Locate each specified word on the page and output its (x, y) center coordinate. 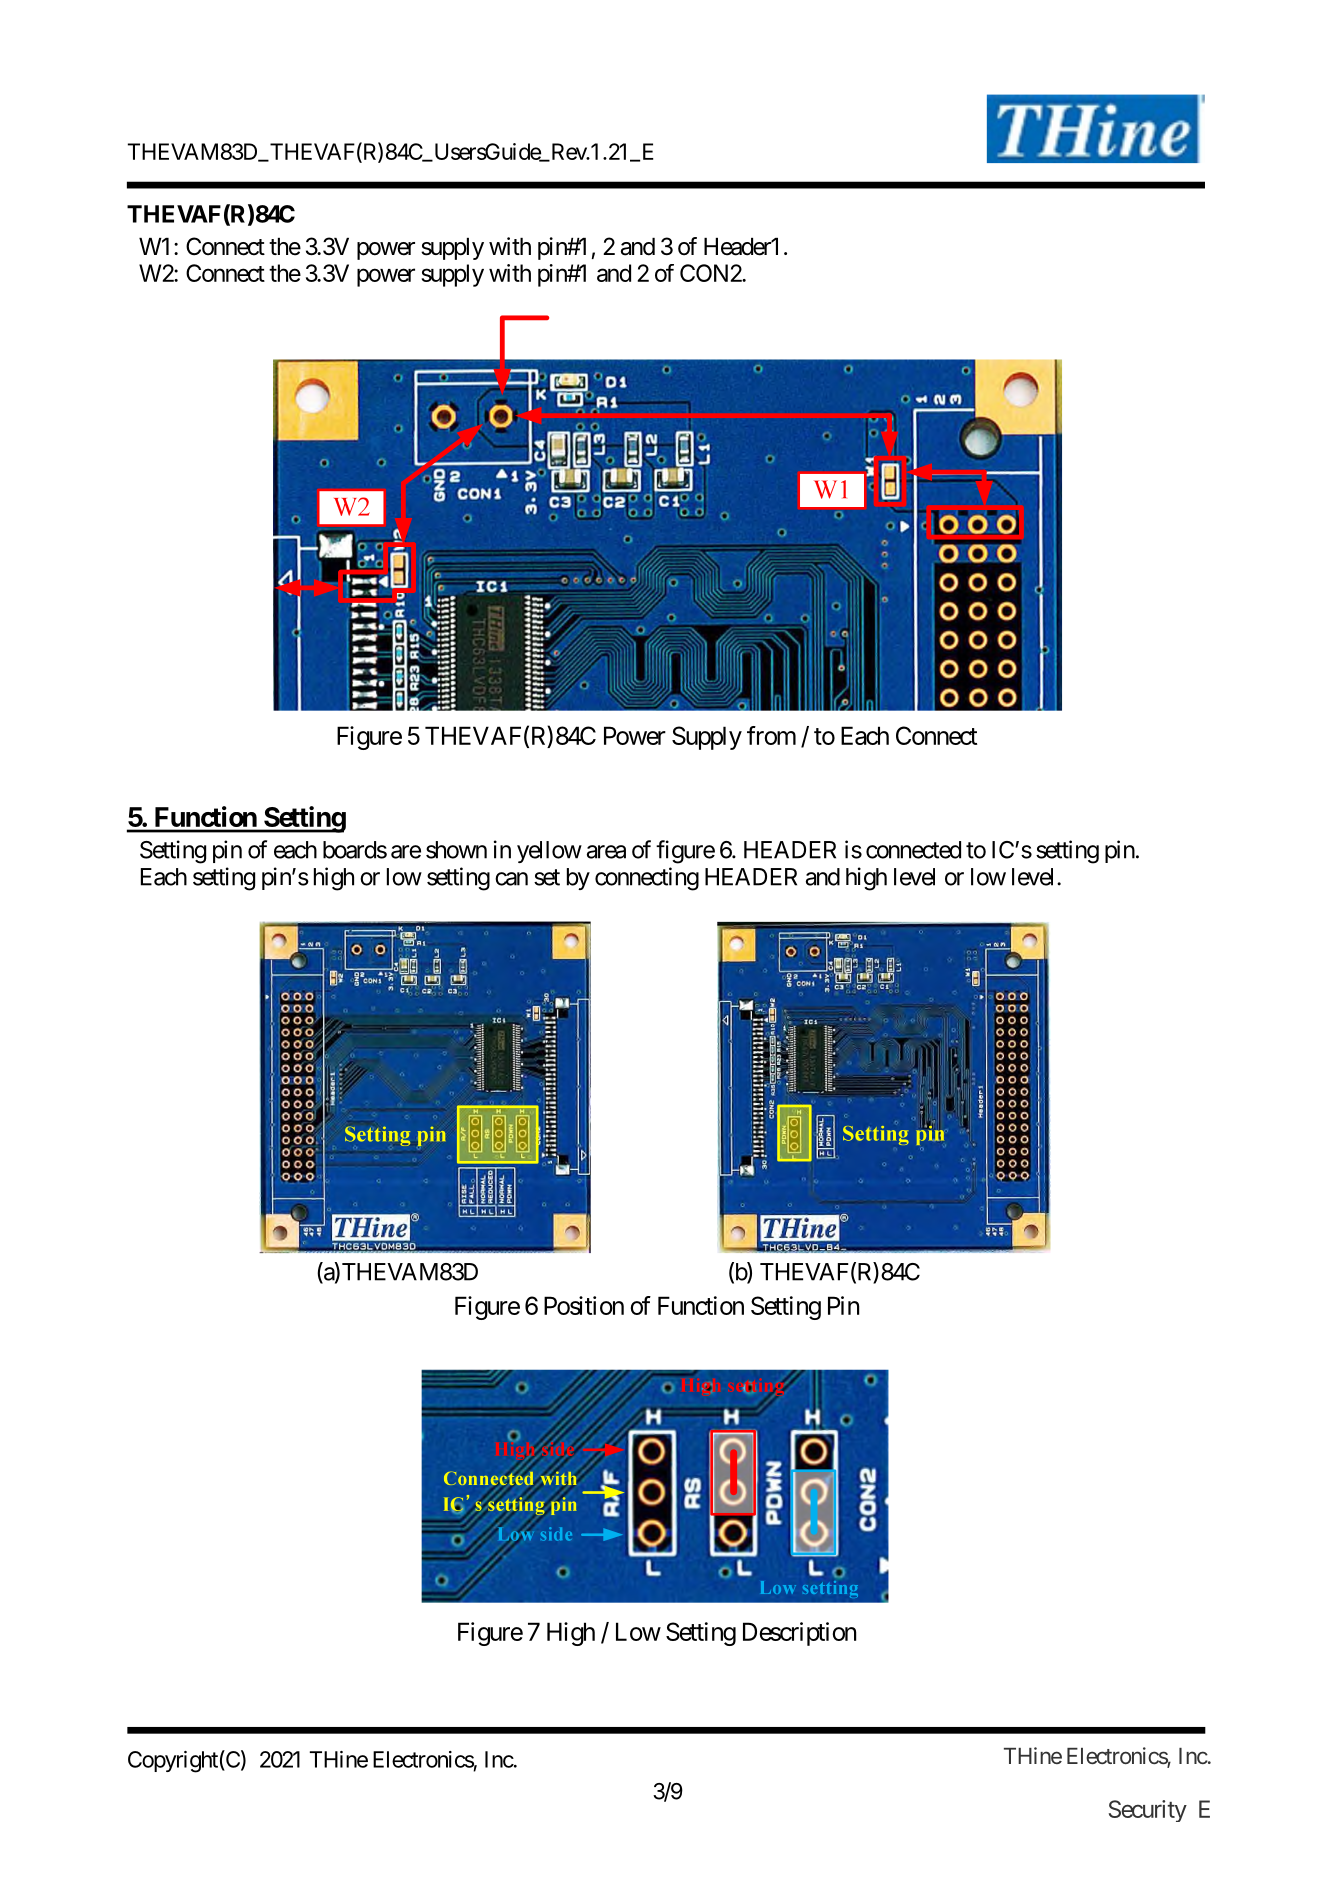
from (771, 735)
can (511, 879)
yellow (549, 852)
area (606, 852)
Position (584, 1305)
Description (799, 1634)
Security (1148, 1811)
